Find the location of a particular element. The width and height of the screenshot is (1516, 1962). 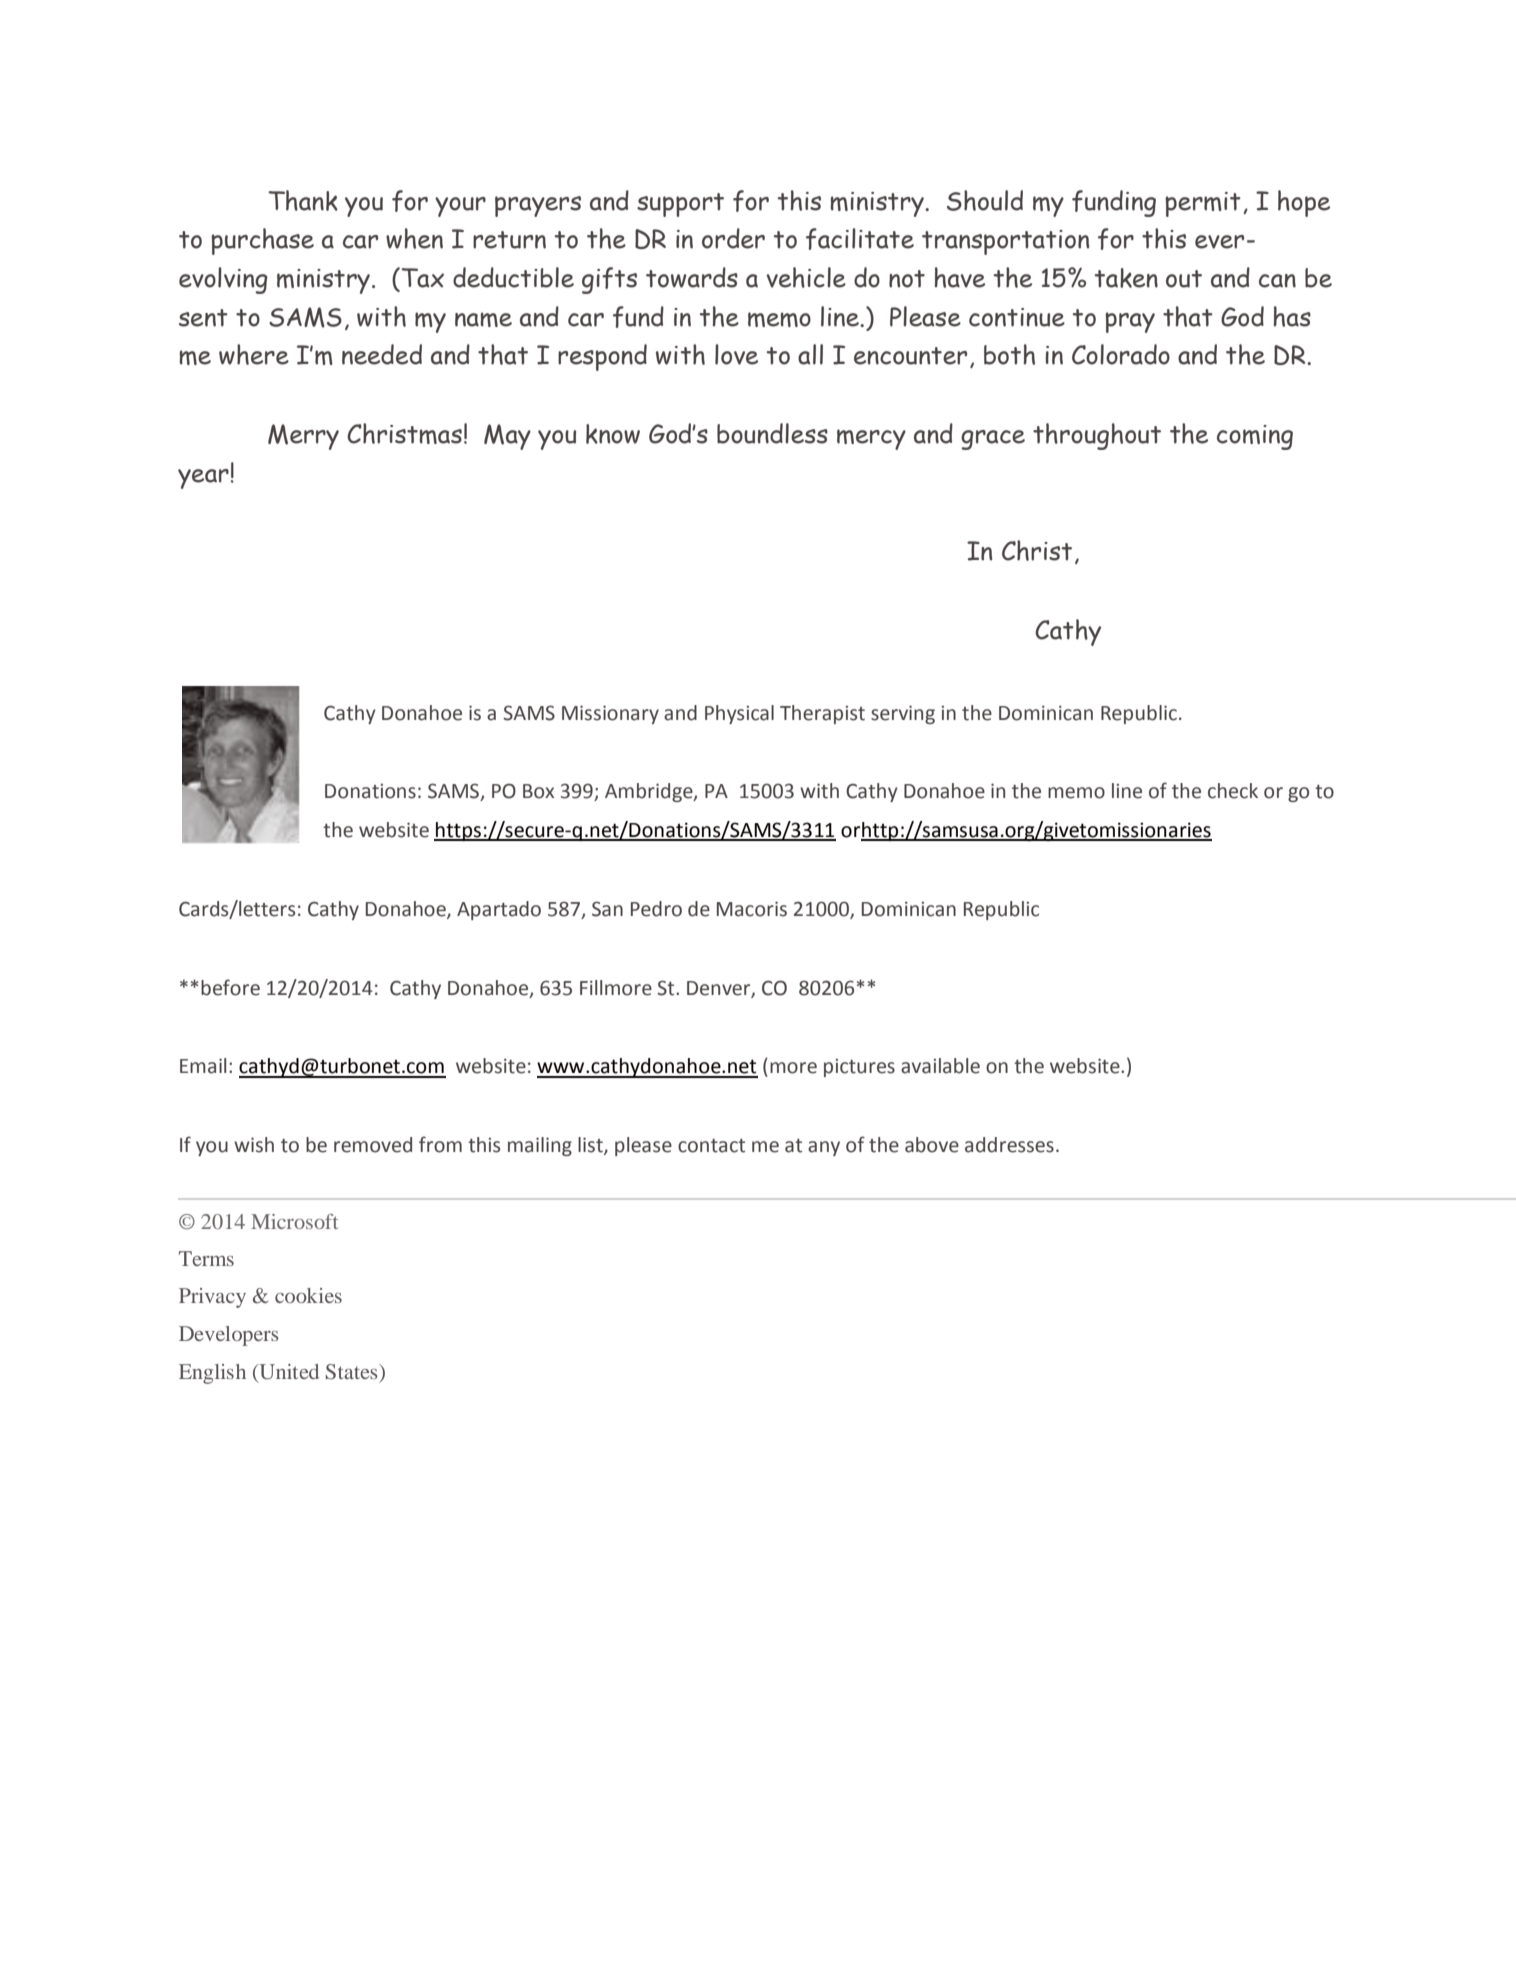

Physical is located at coordinates (739, 714).
